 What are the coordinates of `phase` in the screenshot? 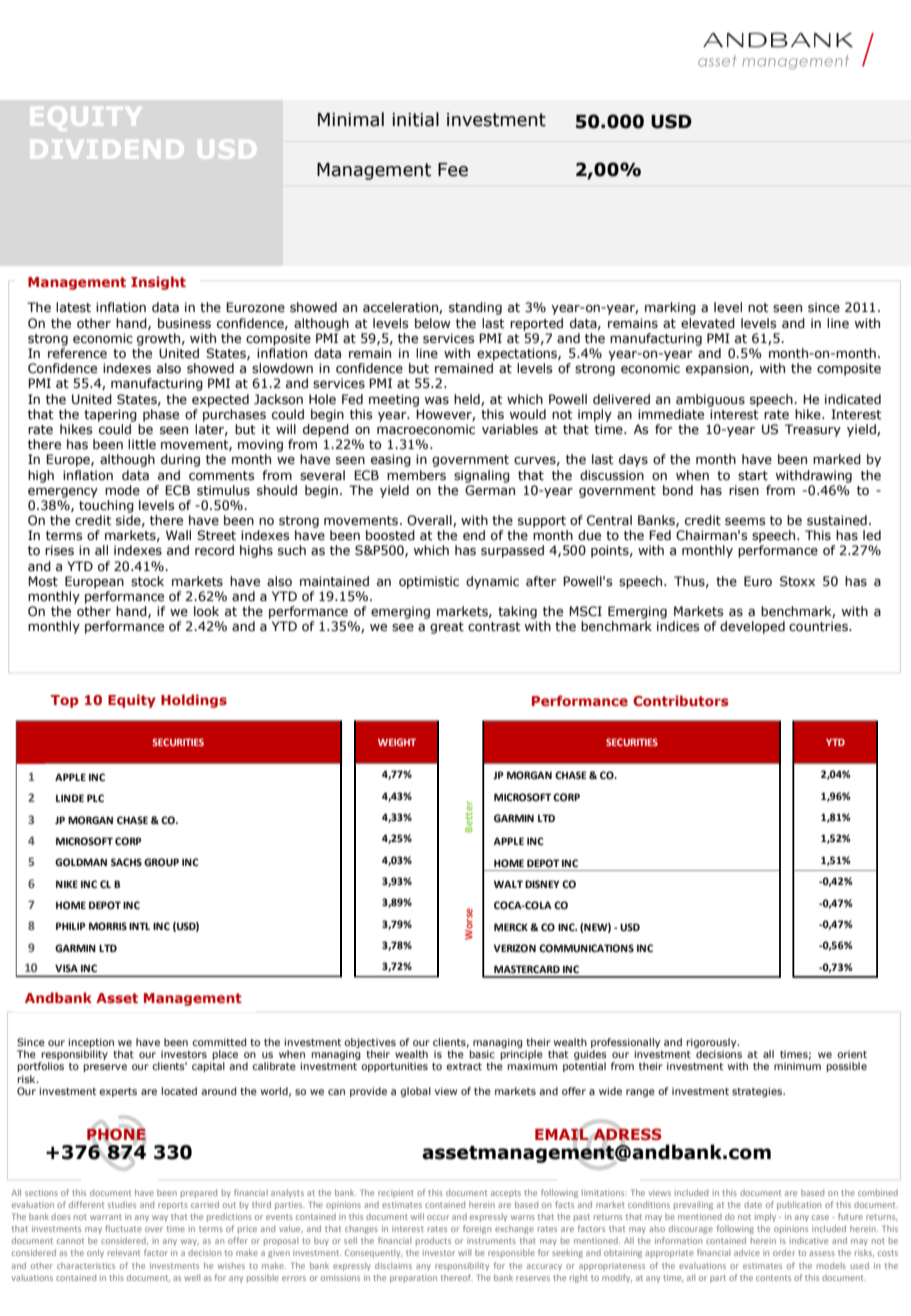 It's located at (161, 415).
